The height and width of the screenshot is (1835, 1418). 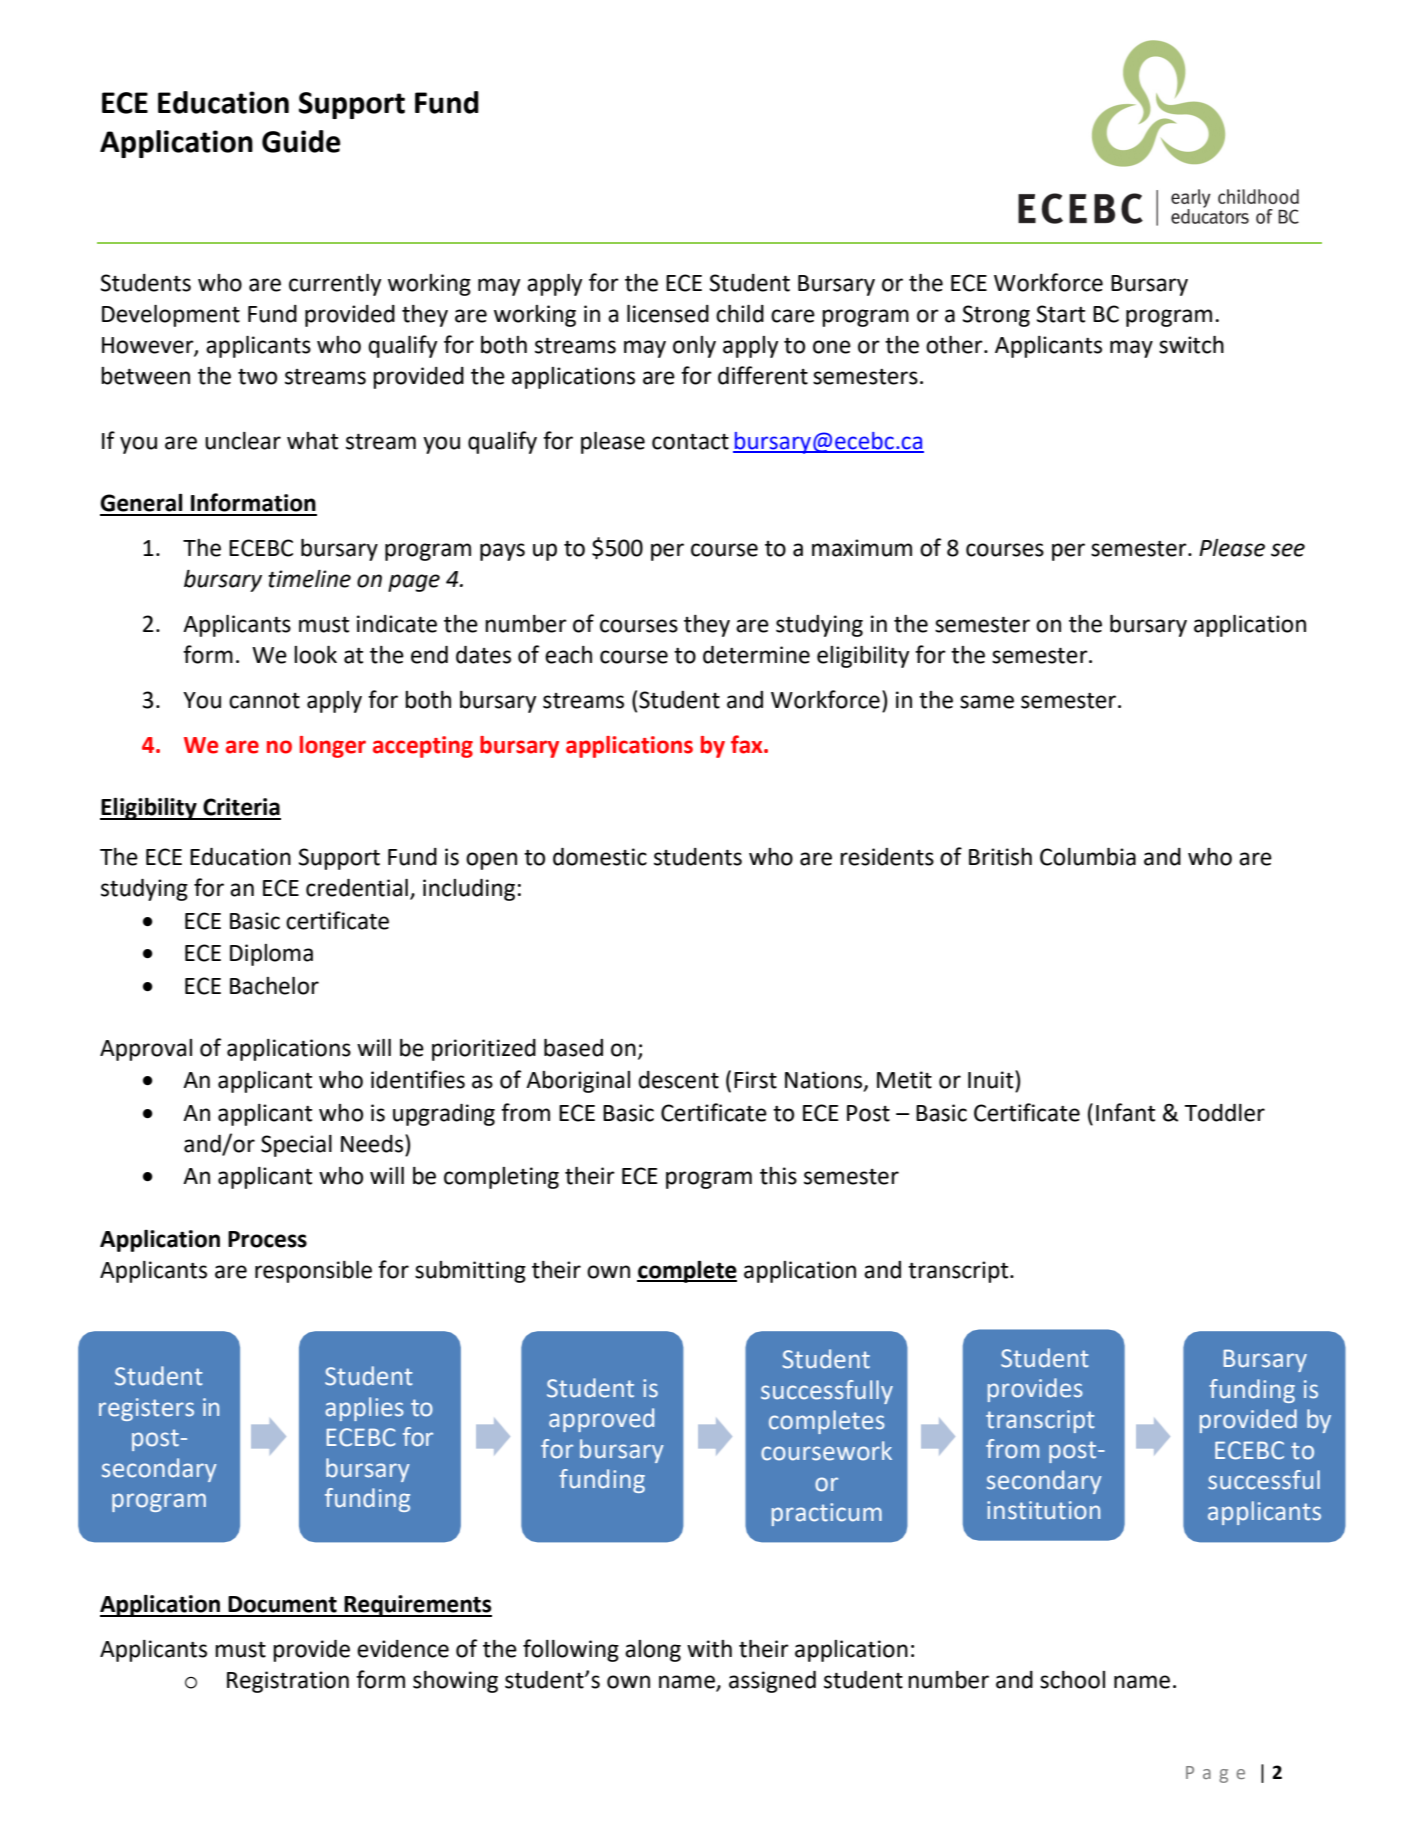 I want to click on with, so click(x=709, y=1649).
